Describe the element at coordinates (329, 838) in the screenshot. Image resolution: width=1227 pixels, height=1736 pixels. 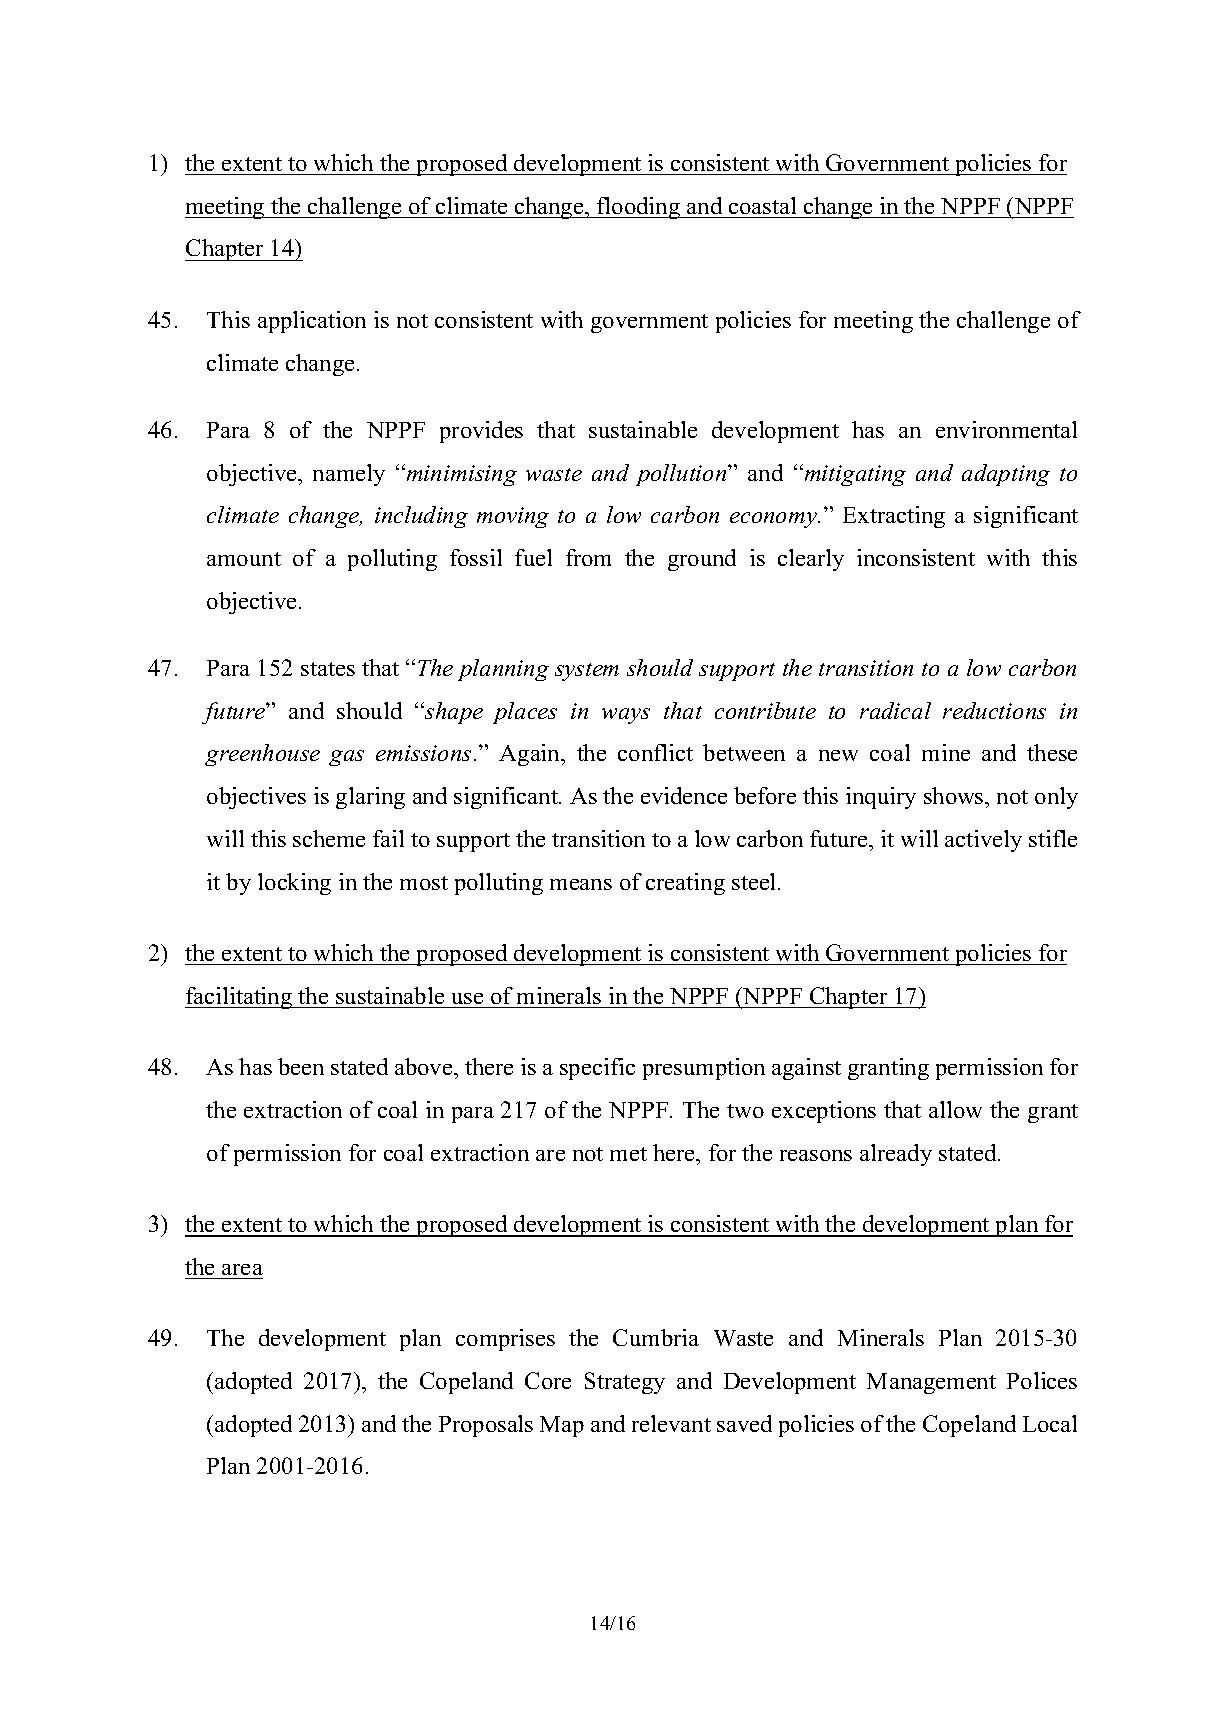
I see `scheme` at that location.
